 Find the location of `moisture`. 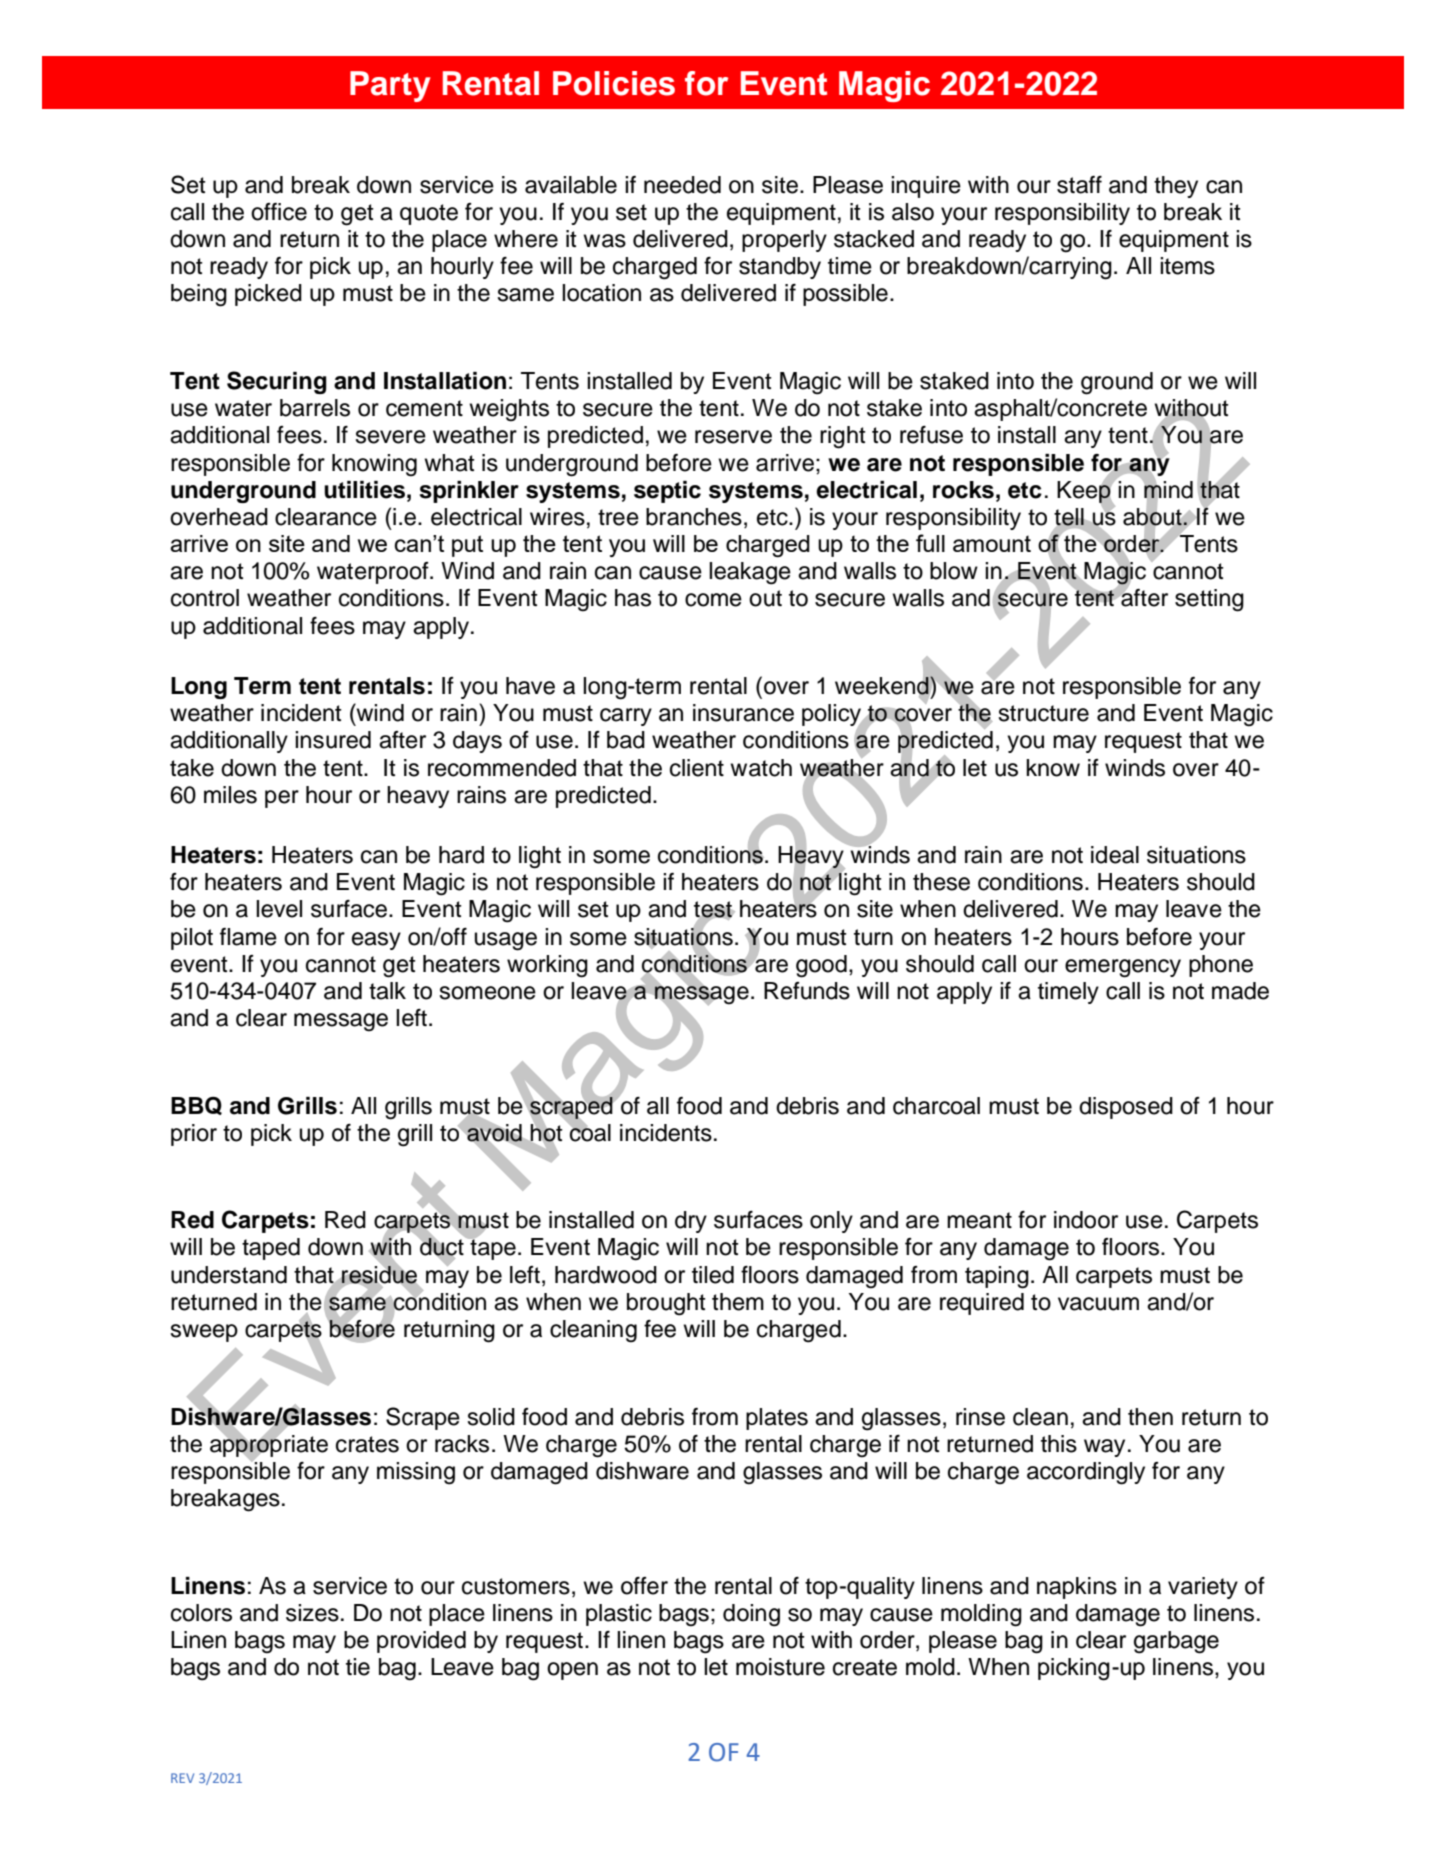

moisture is located at coordinates (780, 1667).
